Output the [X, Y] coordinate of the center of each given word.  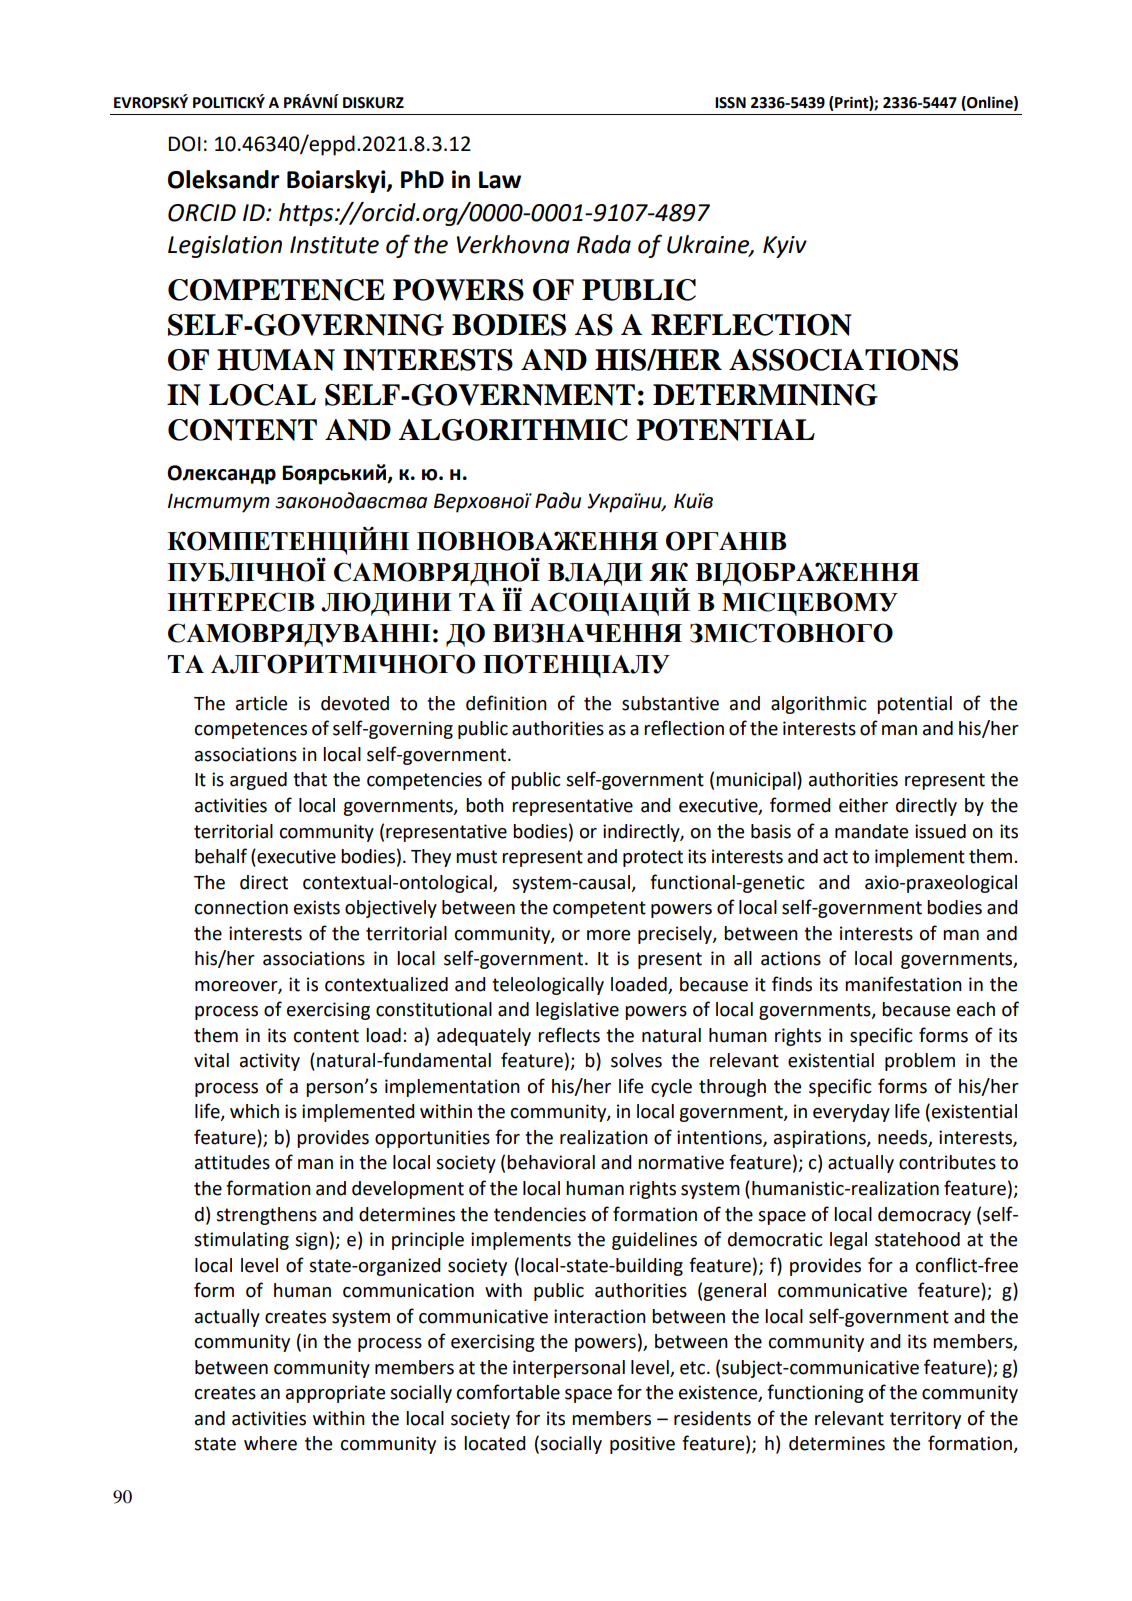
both [485, 805]
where [270, 1443]
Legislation [225, 246]
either [863, 805]
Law [500, 180]
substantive [670, 703]
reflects [569, 1035]
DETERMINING [765, 395]
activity [270, 1062]
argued [258, 781]
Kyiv [785, 247]
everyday [851, 1113]
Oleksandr [223, 179]
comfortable [508, 1392]
